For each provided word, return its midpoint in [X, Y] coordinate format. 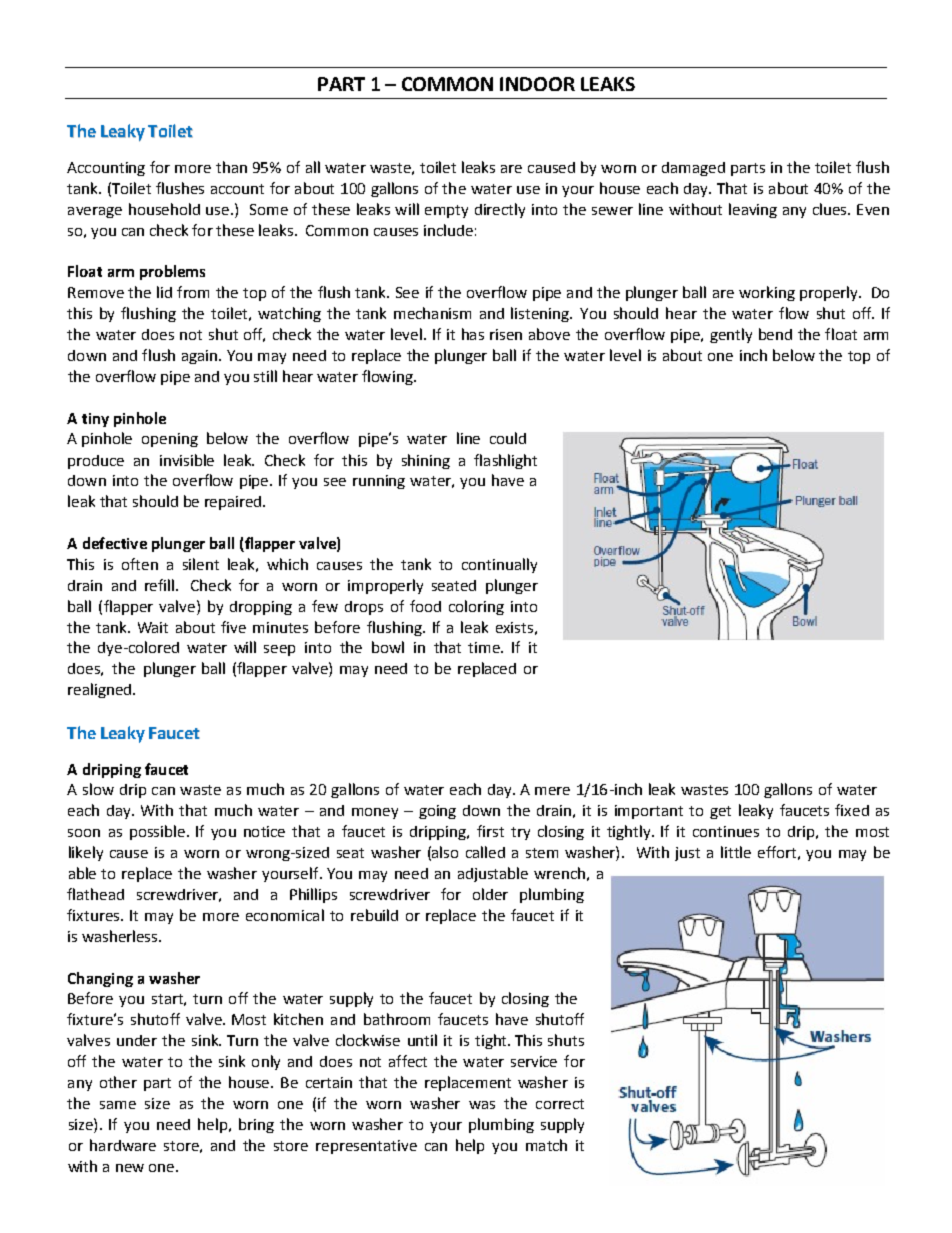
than [231, 167]
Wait [153, 627]
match [546, 1145]
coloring [476, 607]
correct [560, 1104]
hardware [123, 1145]
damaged [693, 169]
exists [514, 627]
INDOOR [537, 84]
